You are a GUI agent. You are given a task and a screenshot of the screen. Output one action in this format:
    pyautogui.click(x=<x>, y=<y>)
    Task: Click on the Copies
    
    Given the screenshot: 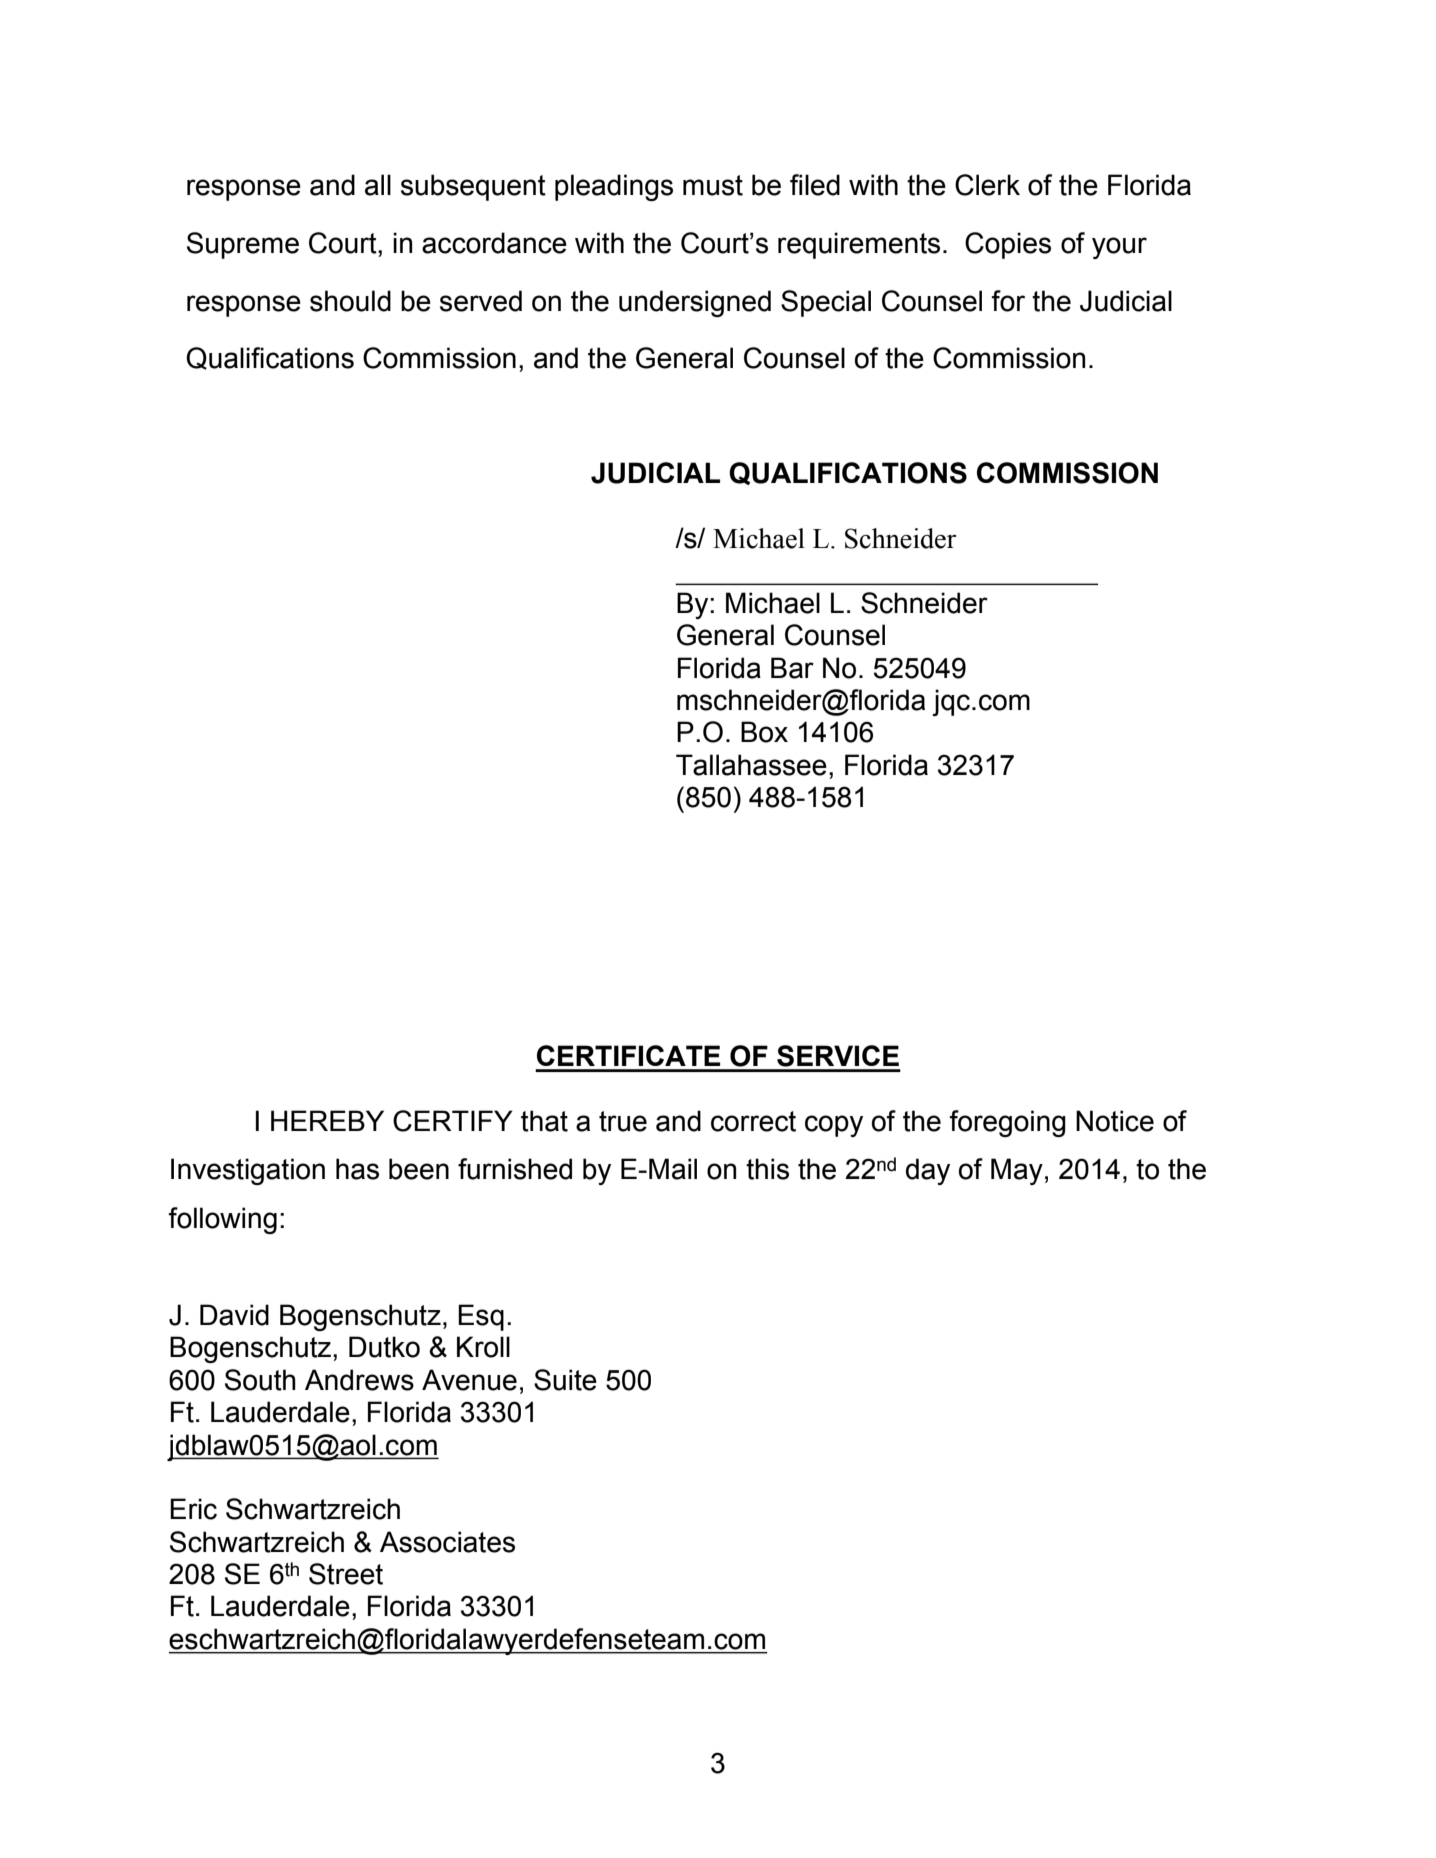 What is the action you would take?
    pyautogui.click(x=1008, y=245)
